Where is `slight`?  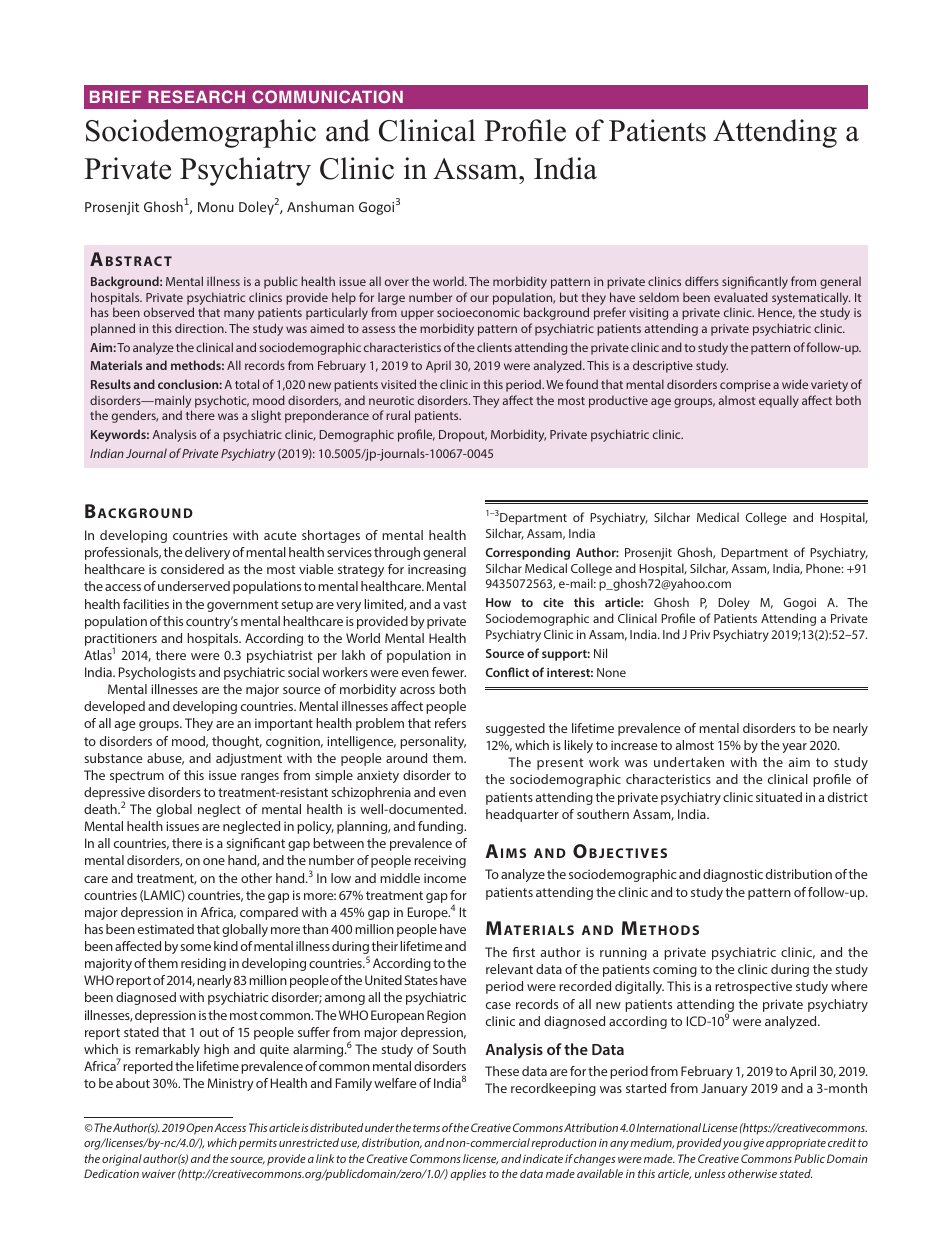 slight is located at coordinates (266, 416).
